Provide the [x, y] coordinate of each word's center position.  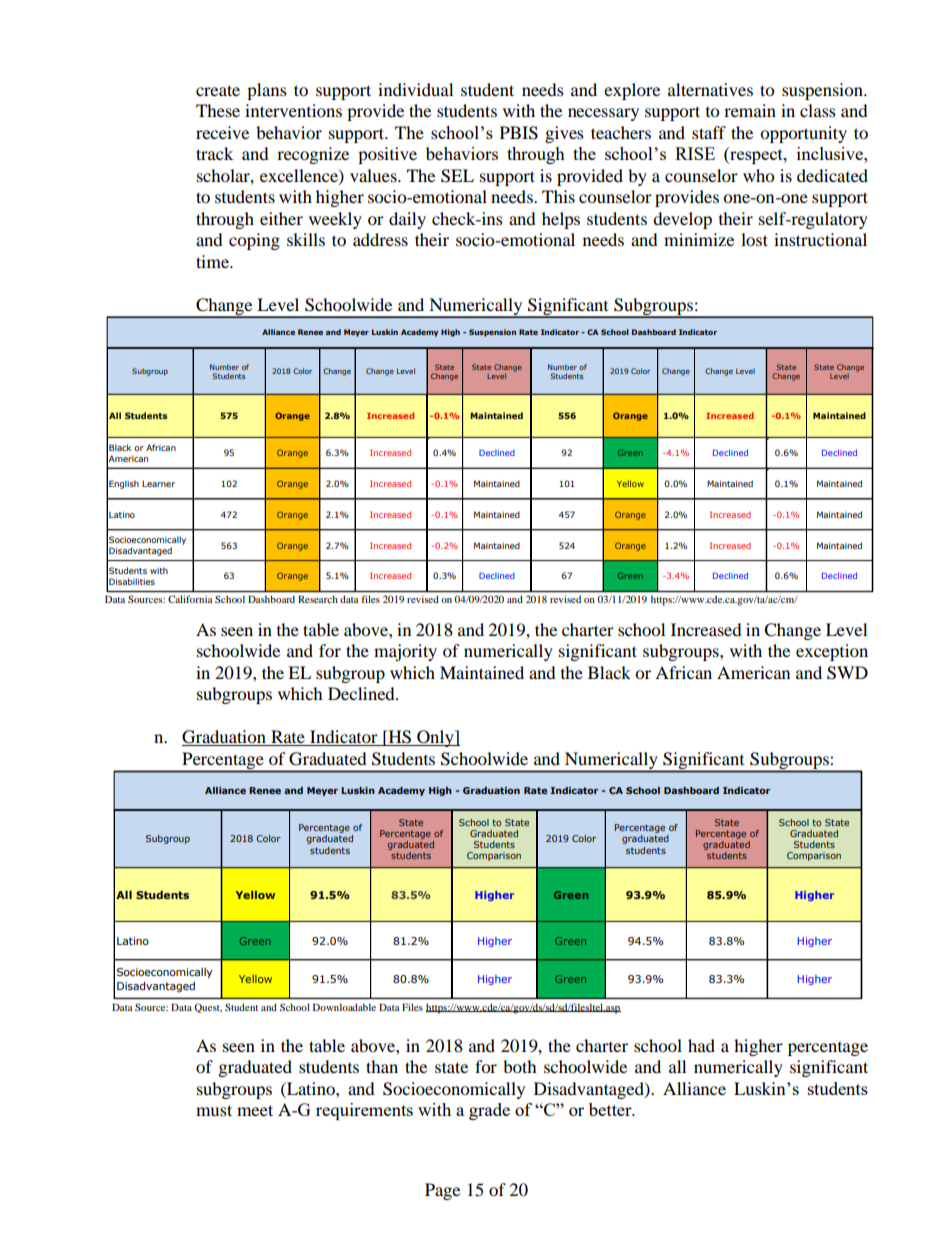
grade [489, 1111]
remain [750, 110]
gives [564, 134]
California [190, 599]
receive [222, 132]
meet [255, 1110]
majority [405, 652]
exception [832, 652]
